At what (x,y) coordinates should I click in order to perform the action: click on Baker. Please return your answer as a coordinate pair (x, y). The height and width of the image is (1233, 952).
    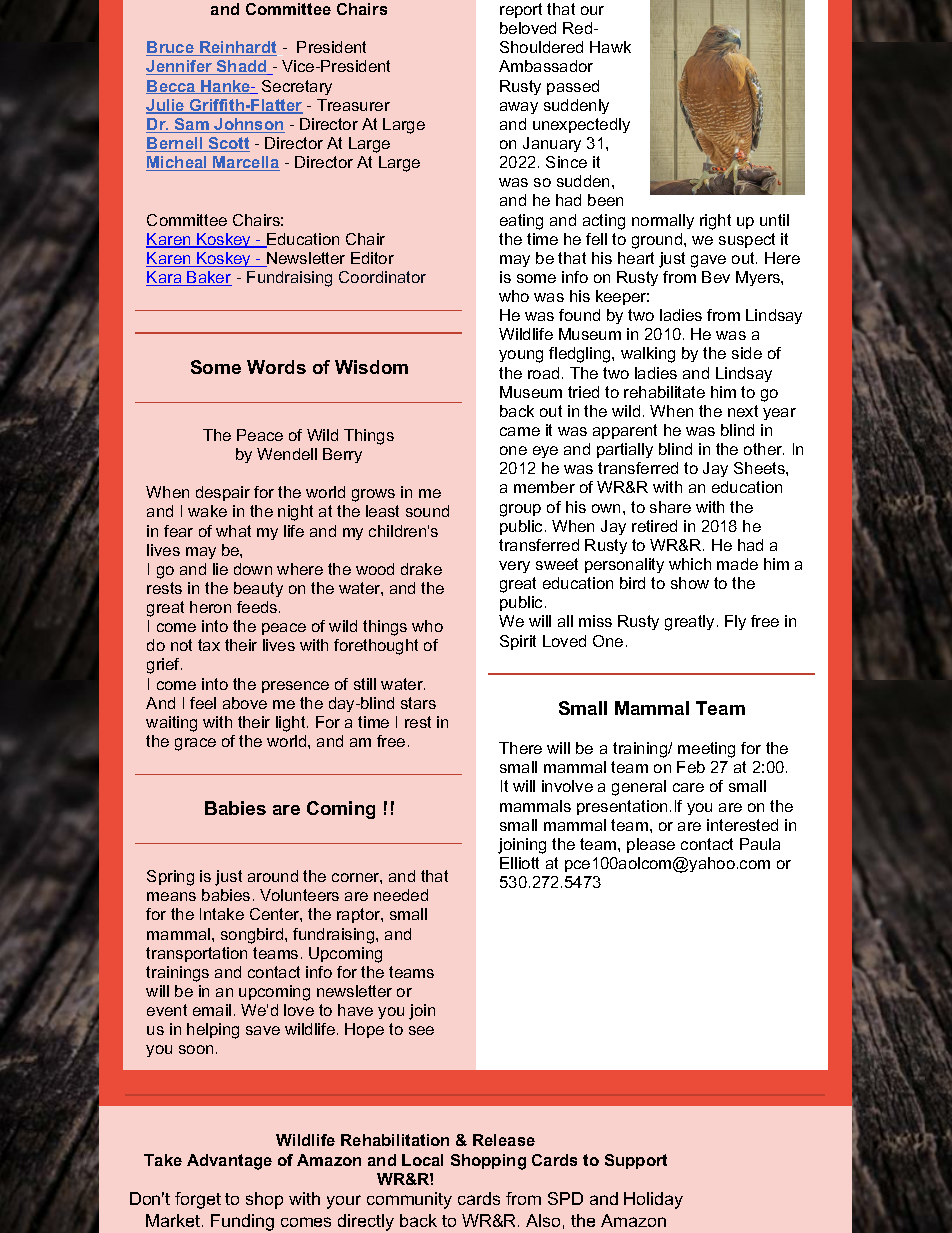
    Looking at the image, I should click on (209, 278).
